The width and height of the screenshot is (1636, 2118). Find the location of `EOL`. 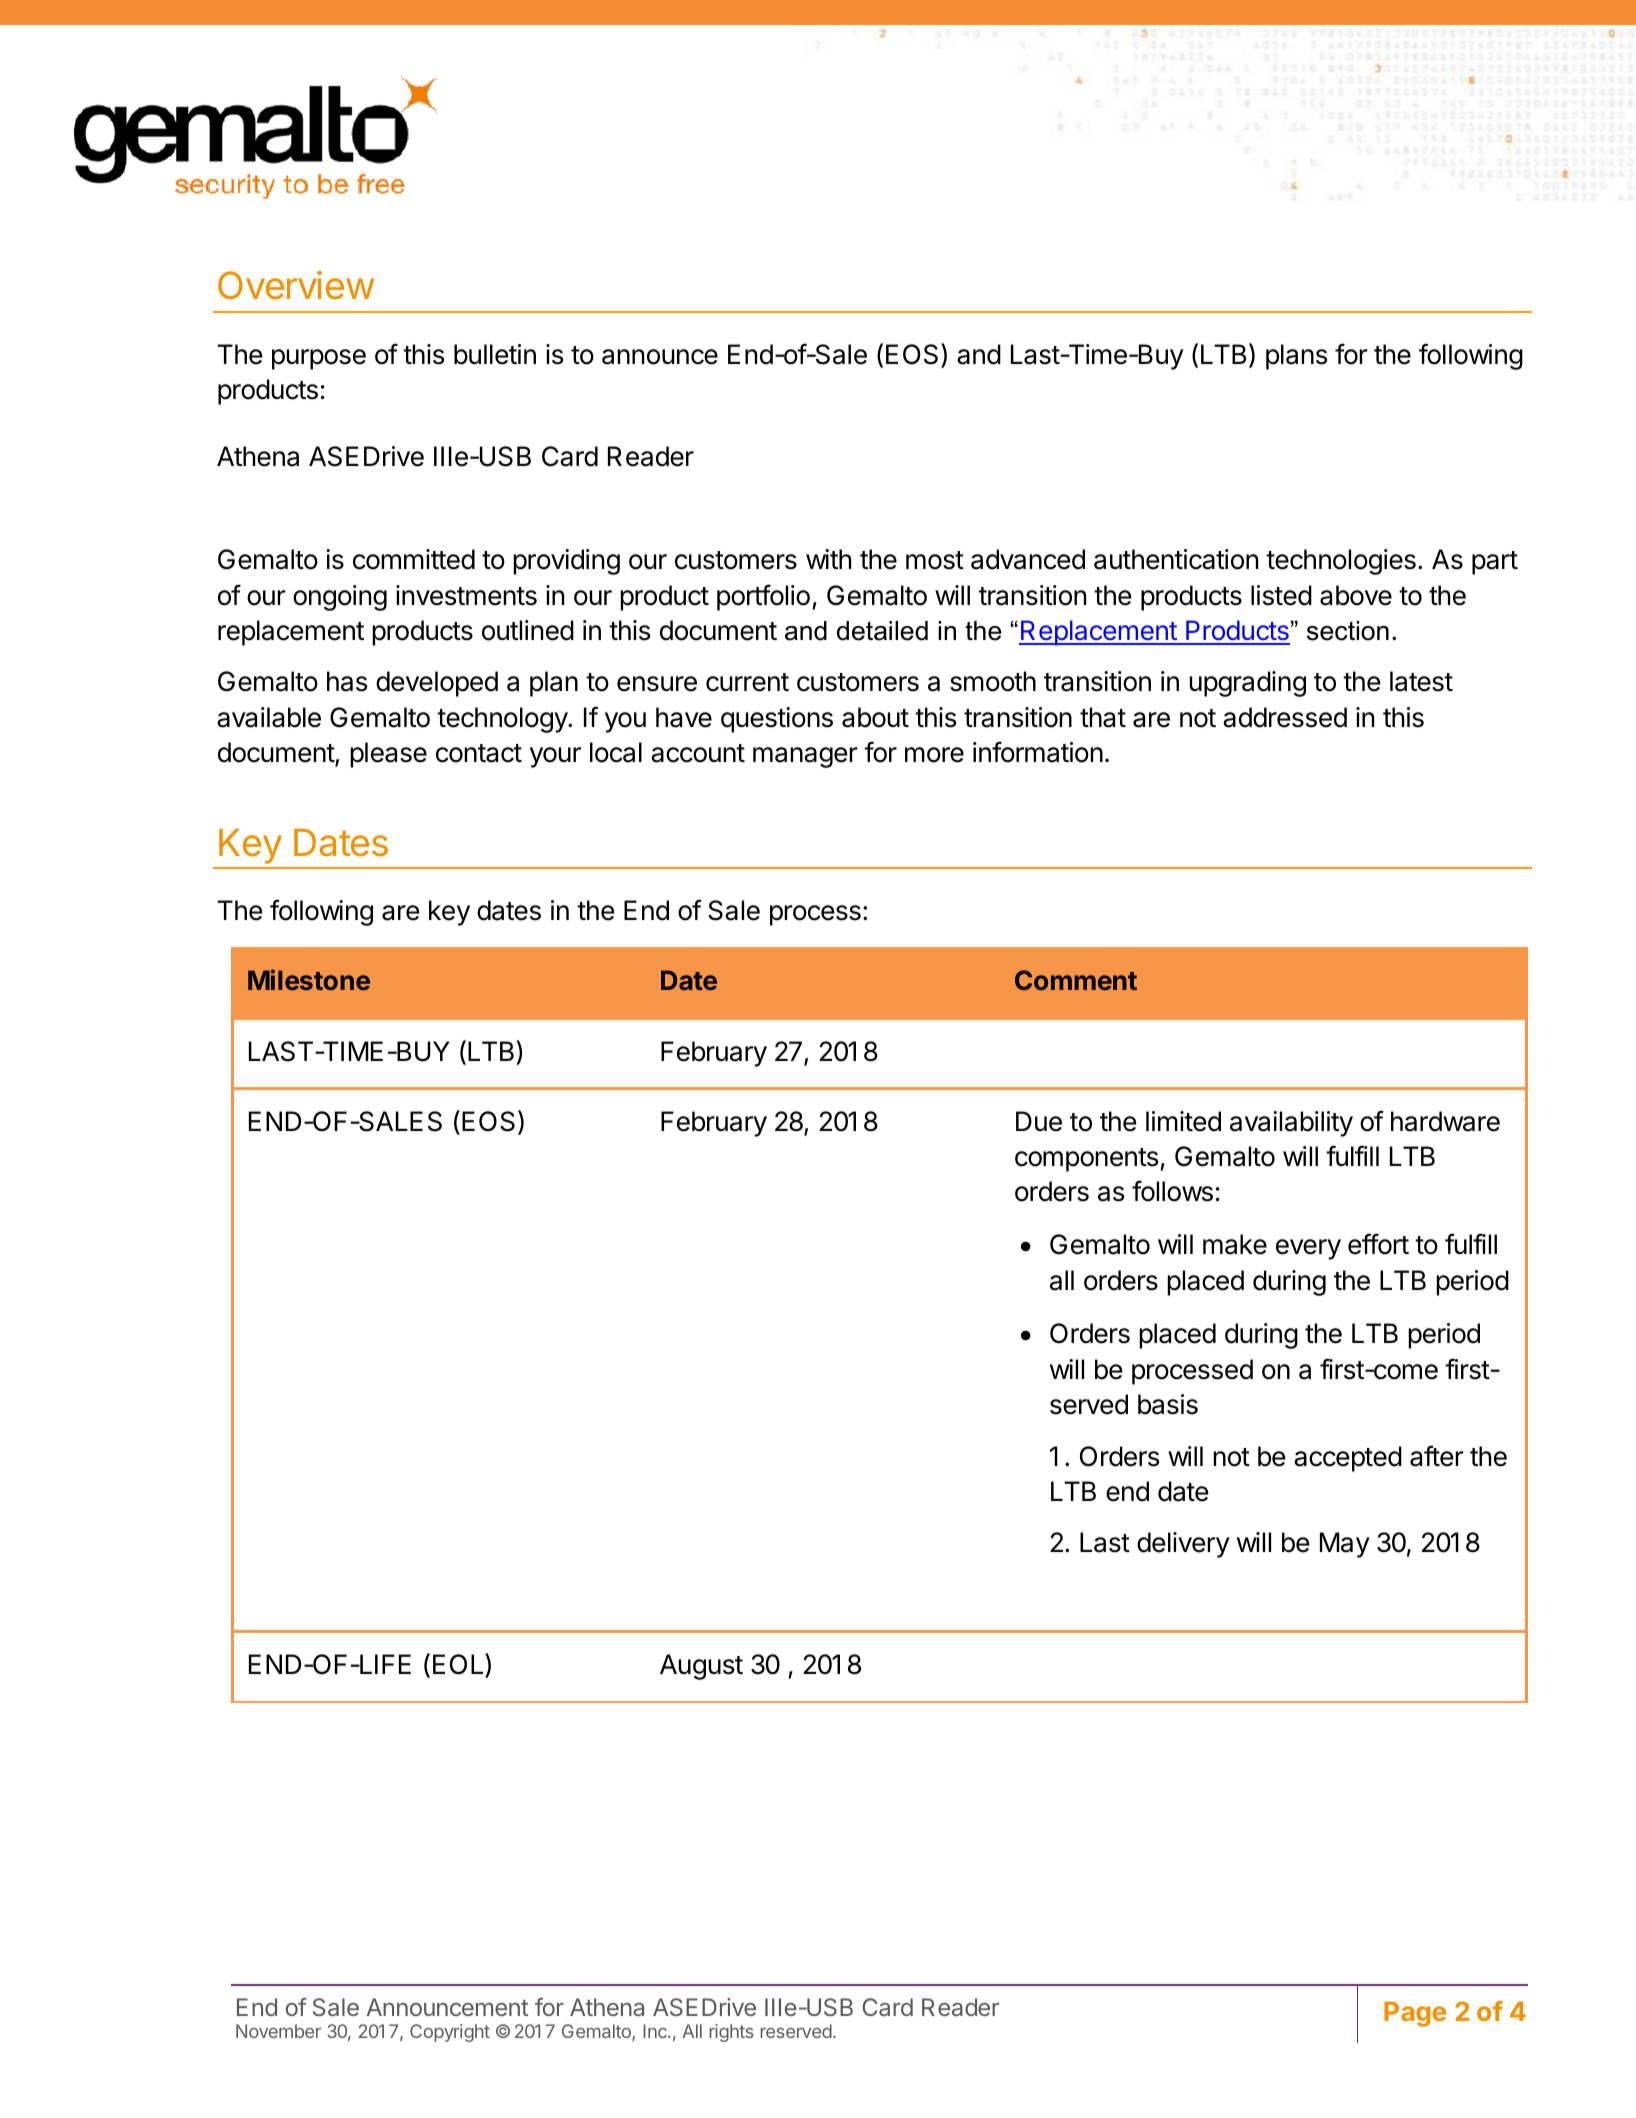

EOL is located at coordinates (459, 1665).
